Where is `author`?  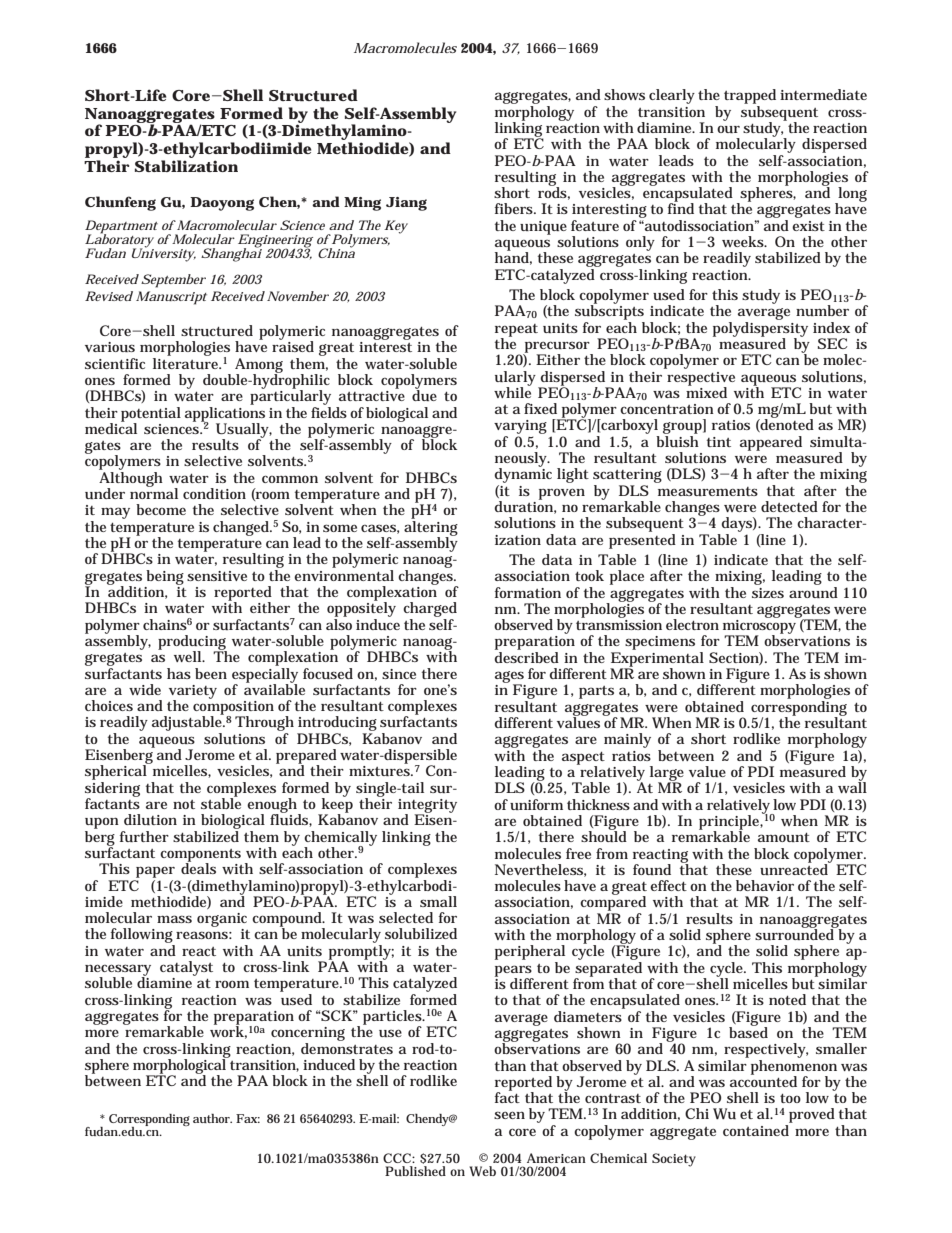
author is located at coordinates (212, 1118).
